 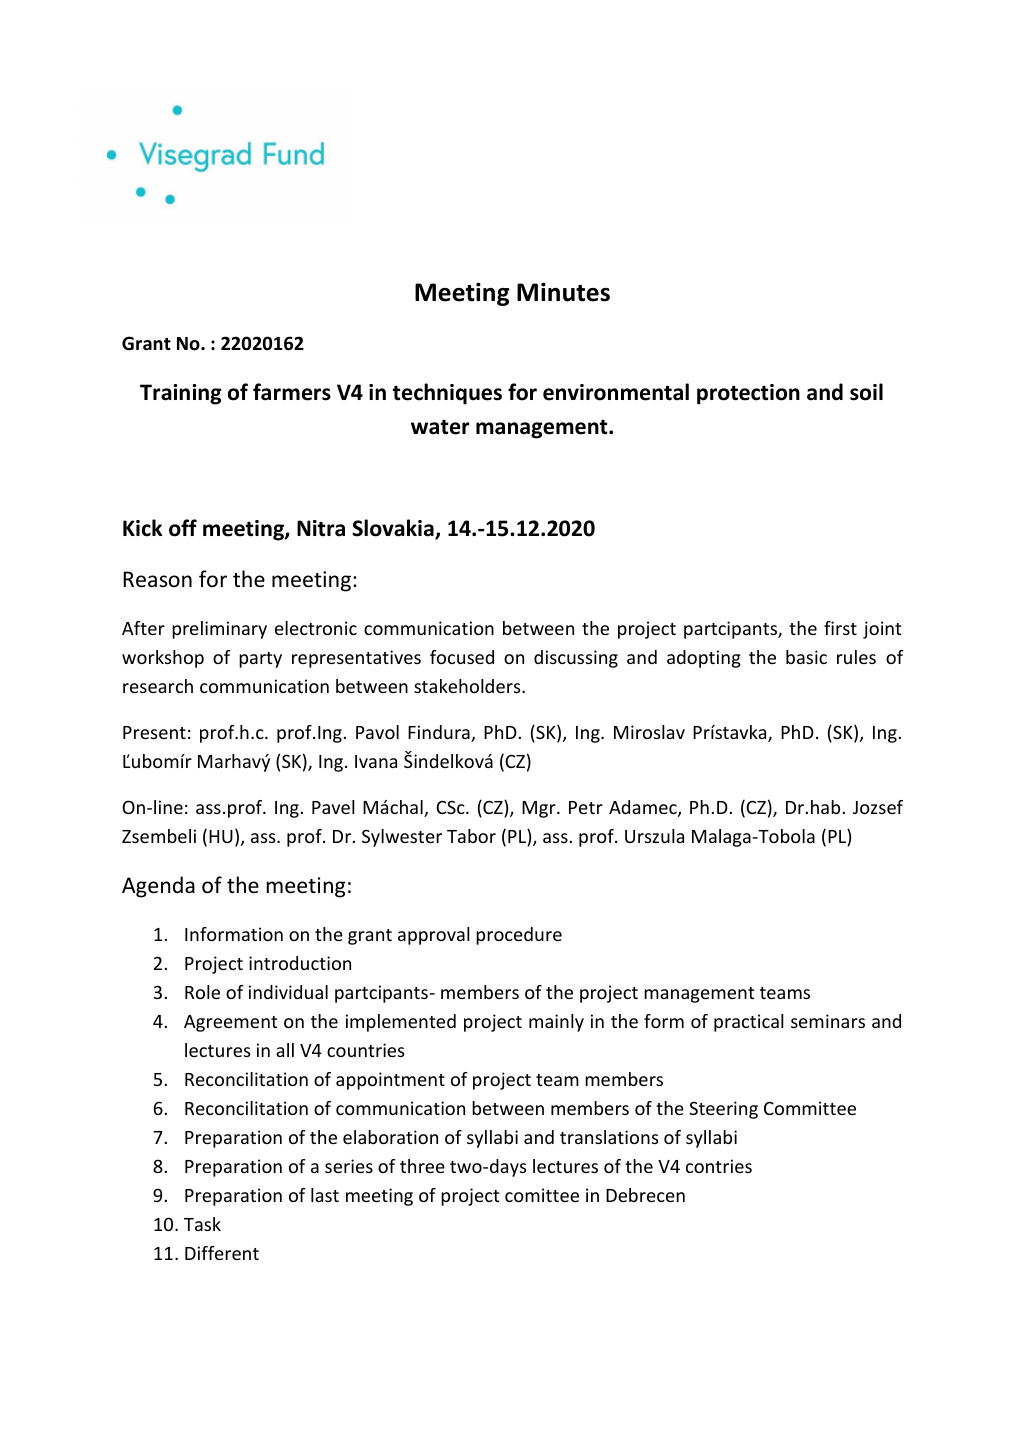 What do you see at coordinates (202, 1224) in the document?
I see `Task` at bounding box center [202, 1224].
